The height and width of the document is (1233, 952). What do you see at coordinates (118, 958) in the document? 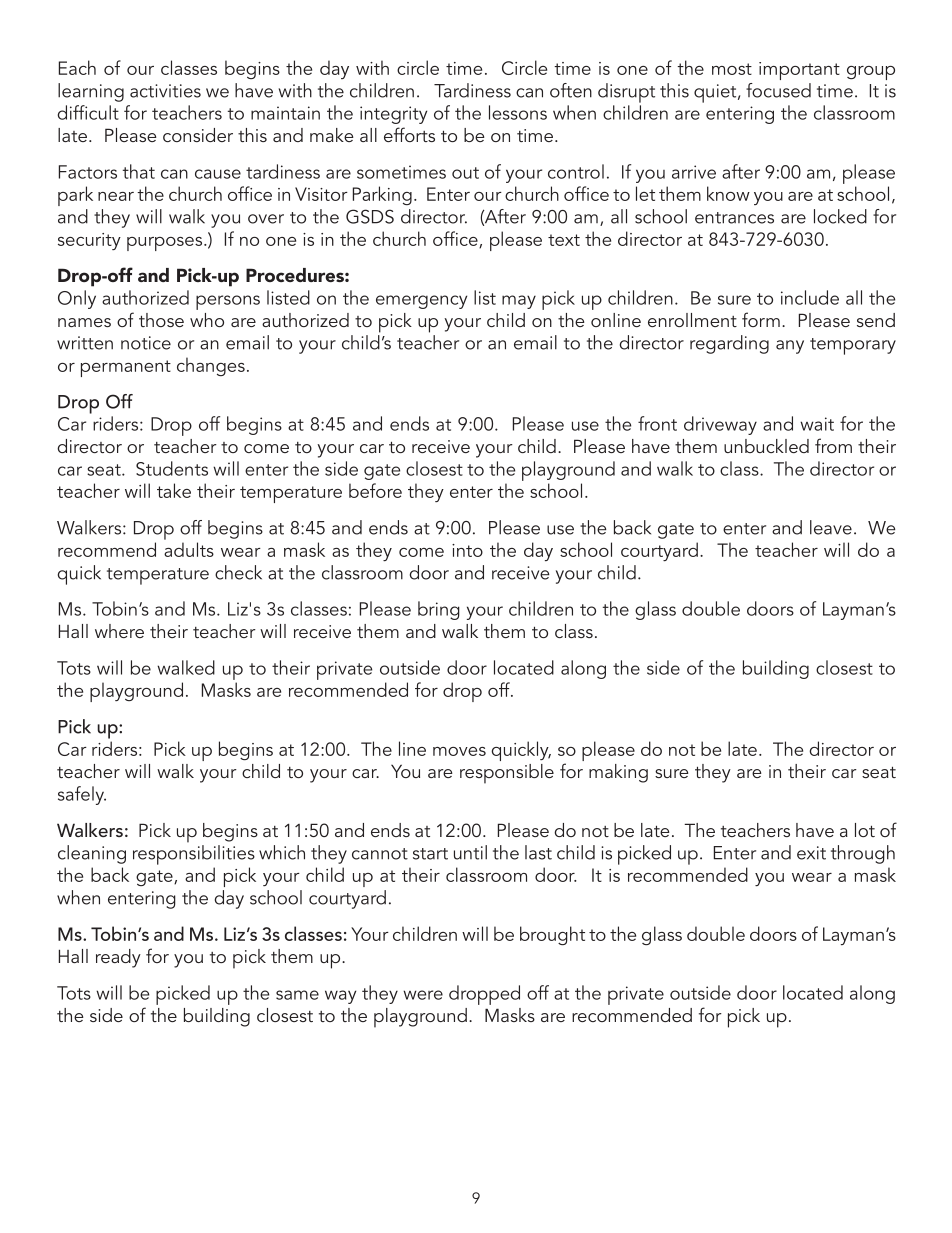
I see `ready` at bounding box center [118, 958].
